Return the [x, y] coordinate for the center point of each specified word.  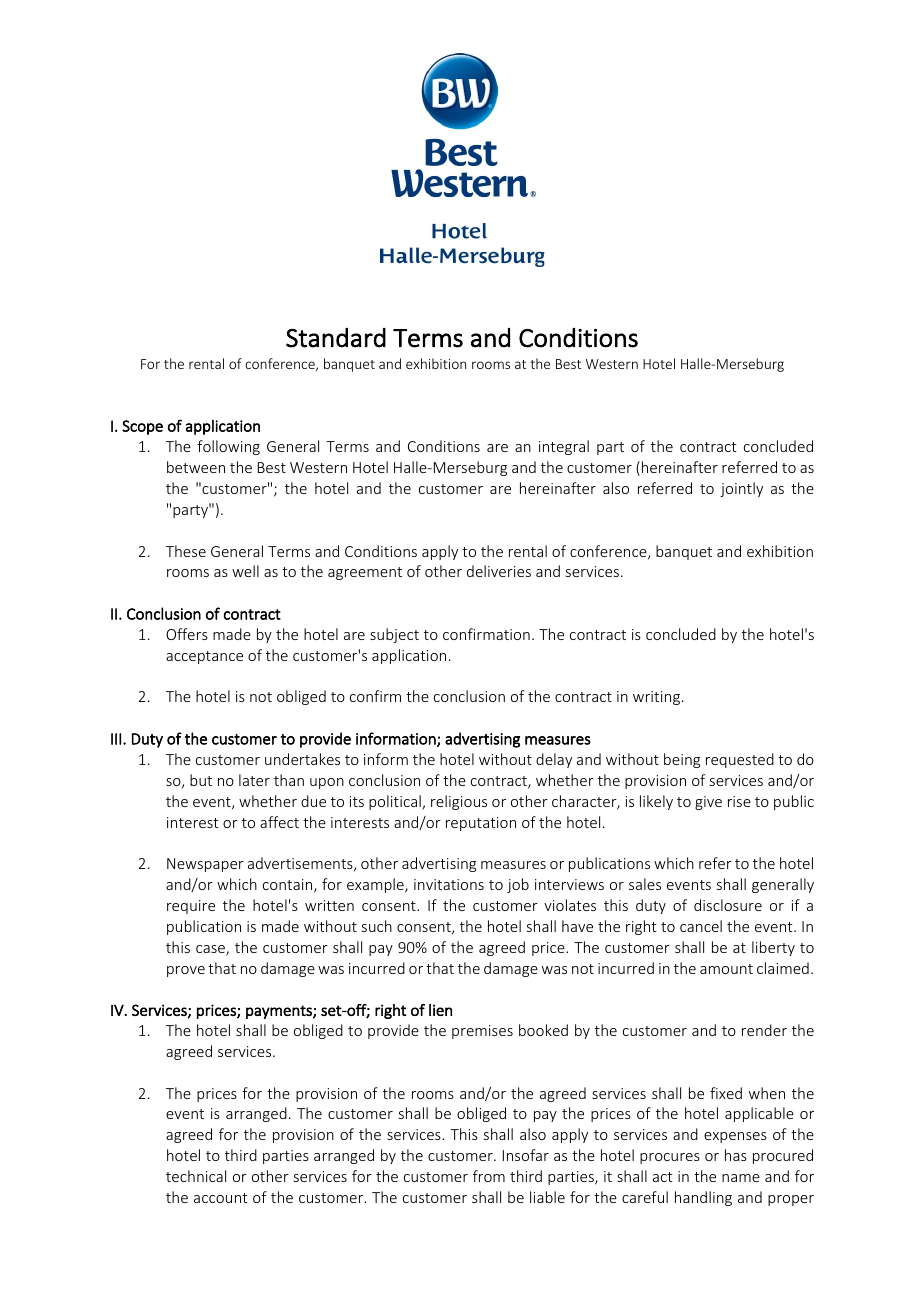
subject [394, 635]
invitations [449, 884]
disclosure [728, 905]
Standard [336, 338]
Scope [142, 427]
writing [656, 698]
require [191, 907]
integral [564, 447]
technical [196, 1176]
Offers [187, 634]
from [489, 1176]
